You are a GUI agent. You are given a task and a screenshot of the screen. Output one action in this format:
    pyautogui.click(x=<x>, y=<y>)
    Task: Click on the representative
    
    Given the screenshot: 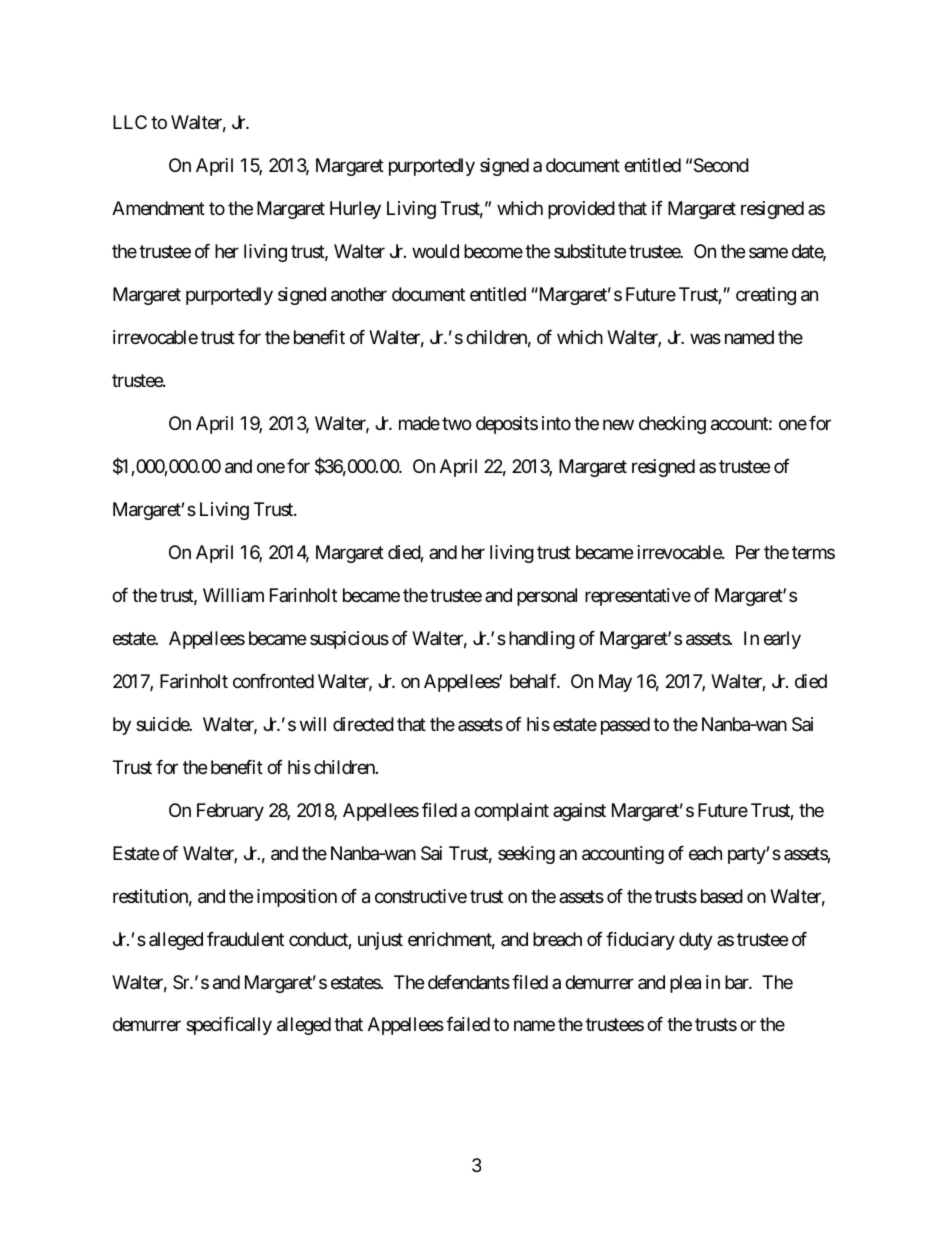 What is the action you would take?
    pyautogui.click(x=638, y=597)
